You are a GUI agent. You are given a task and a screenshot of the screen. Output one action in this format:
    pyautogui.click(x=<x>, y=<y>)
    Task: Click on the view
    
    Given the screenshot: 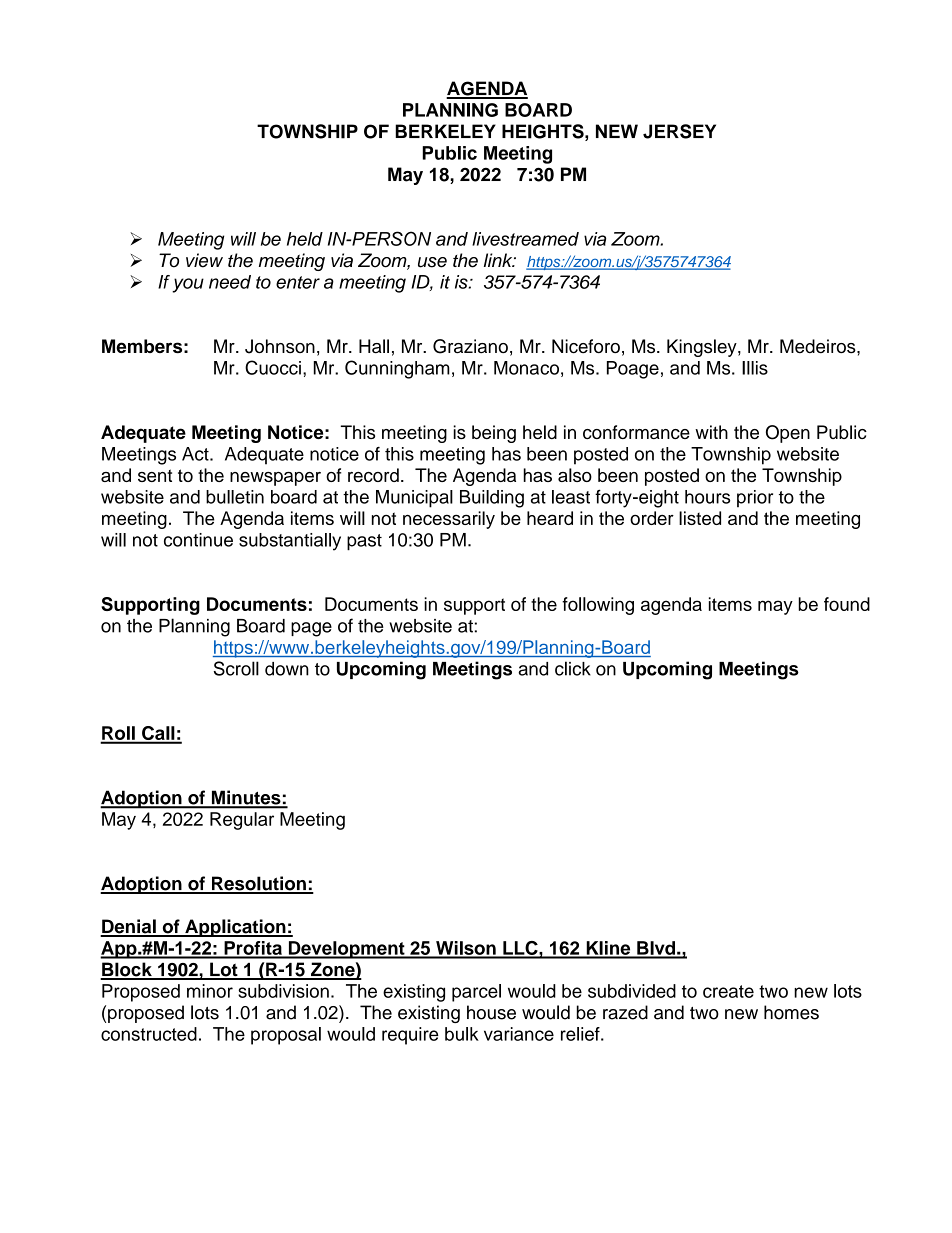 What is the action you would take?
    pyautogui.click(x=204, y=260)
